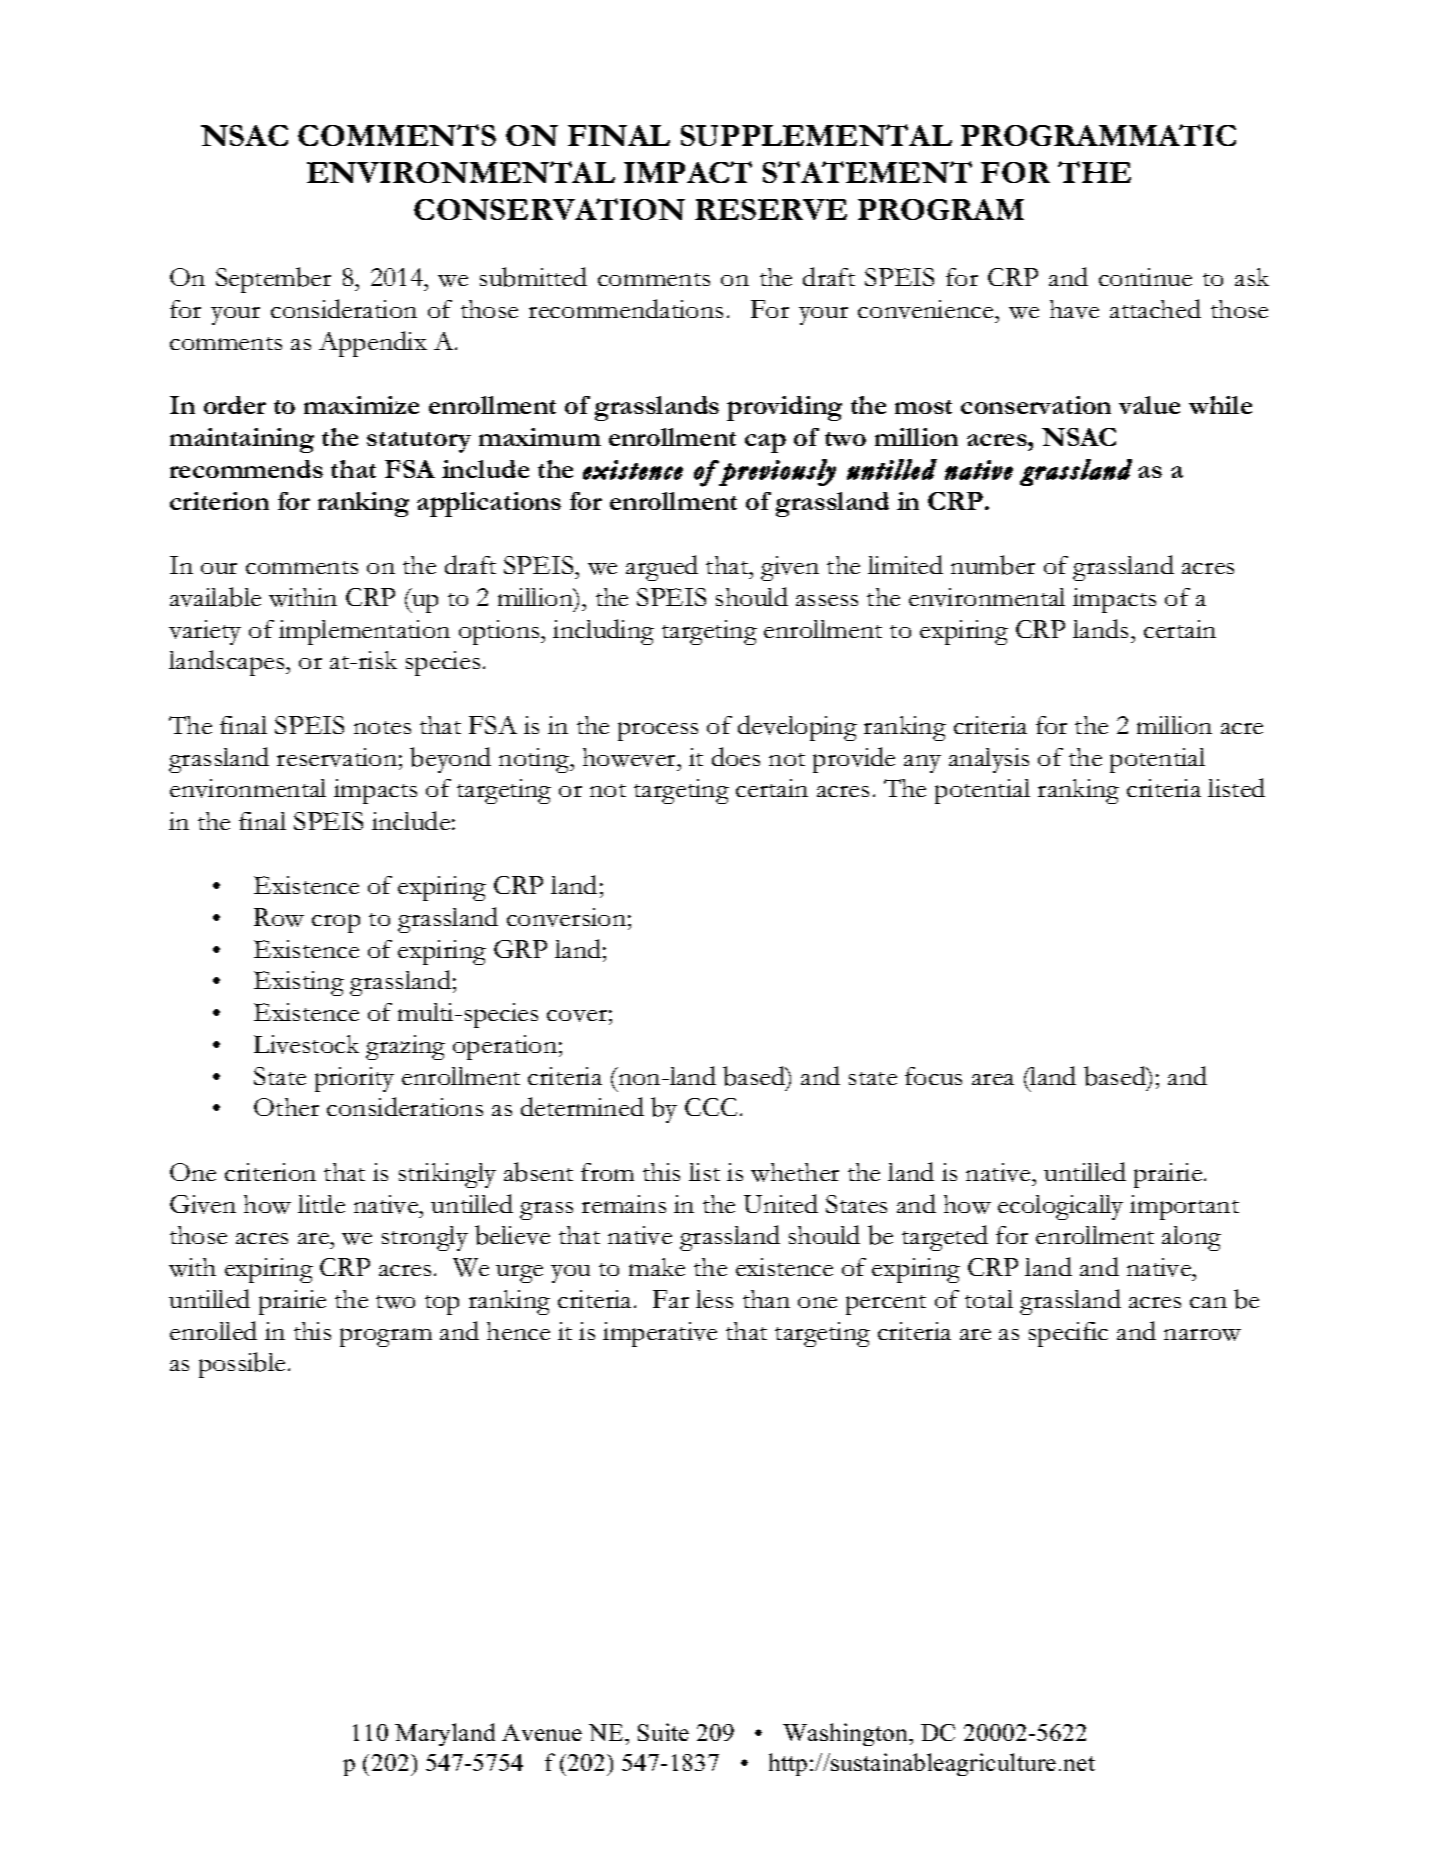 This screenshot has width=1439, height=1862. What do you see at coordinates (781, 1203) in the screenshot?
I see `United` at bounding box center [781, 1203].
